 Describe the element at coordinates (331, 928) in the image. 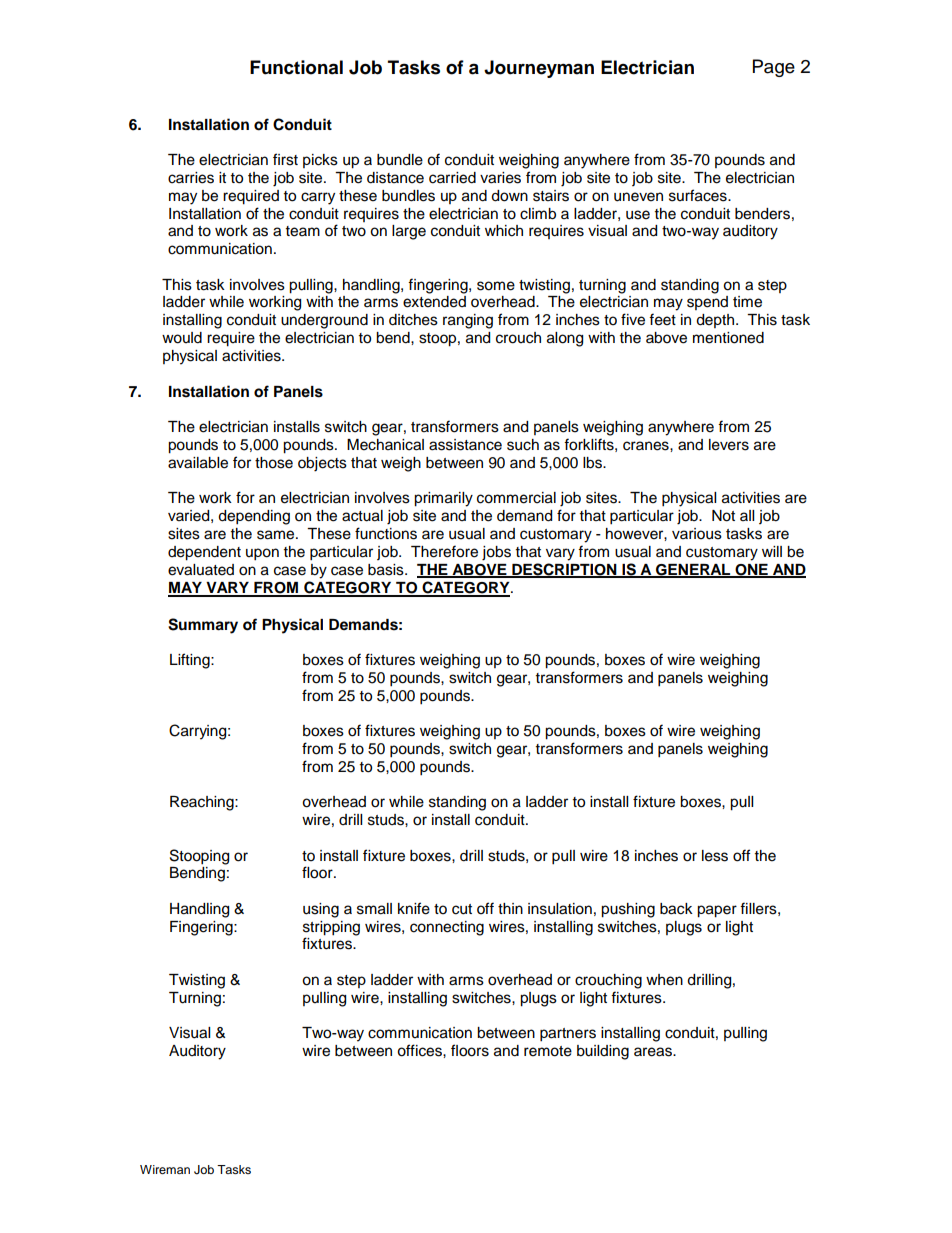

I see `stripping` at that location.
